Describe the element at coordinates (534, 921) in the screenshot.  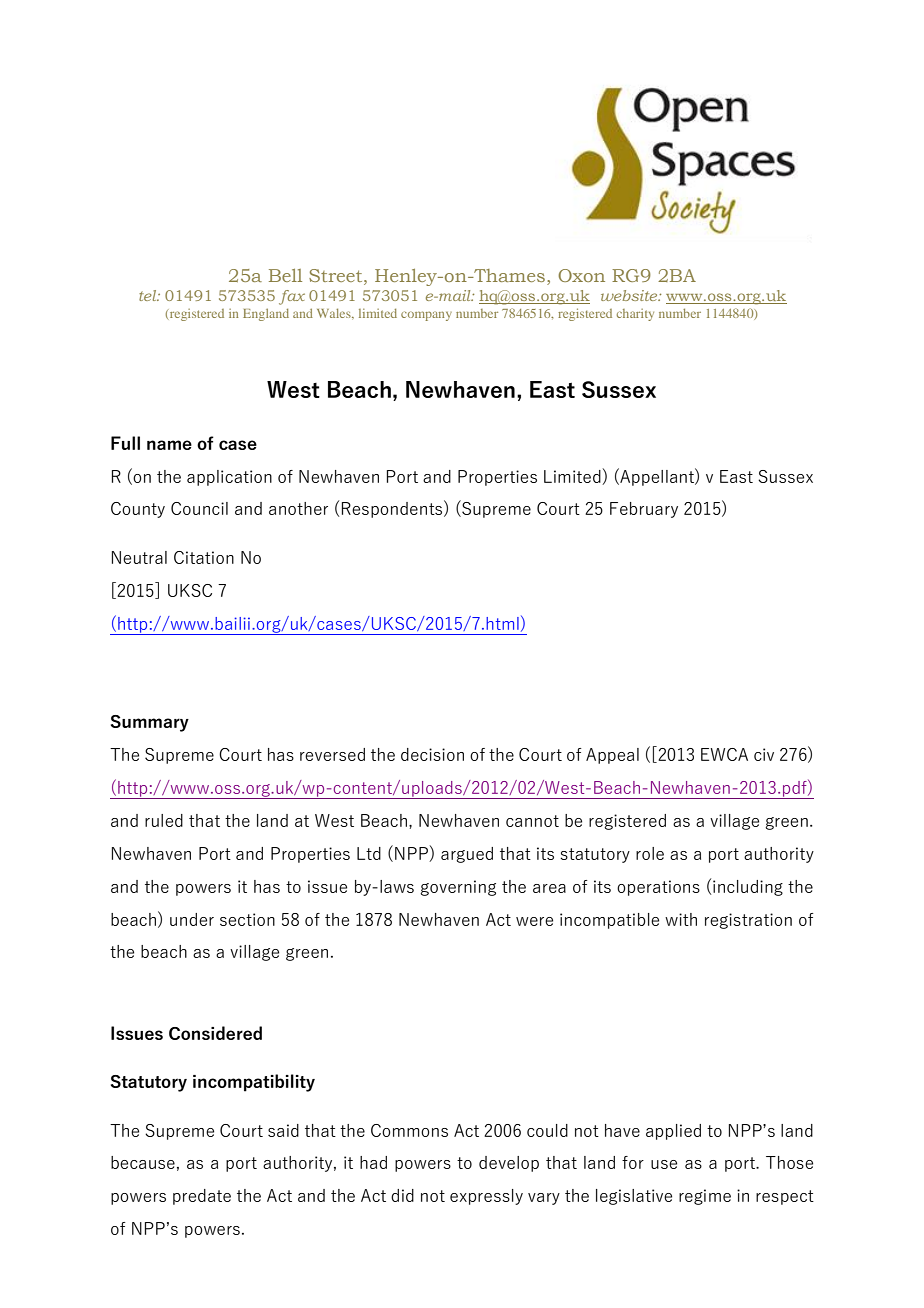
I see `were` at that location.
